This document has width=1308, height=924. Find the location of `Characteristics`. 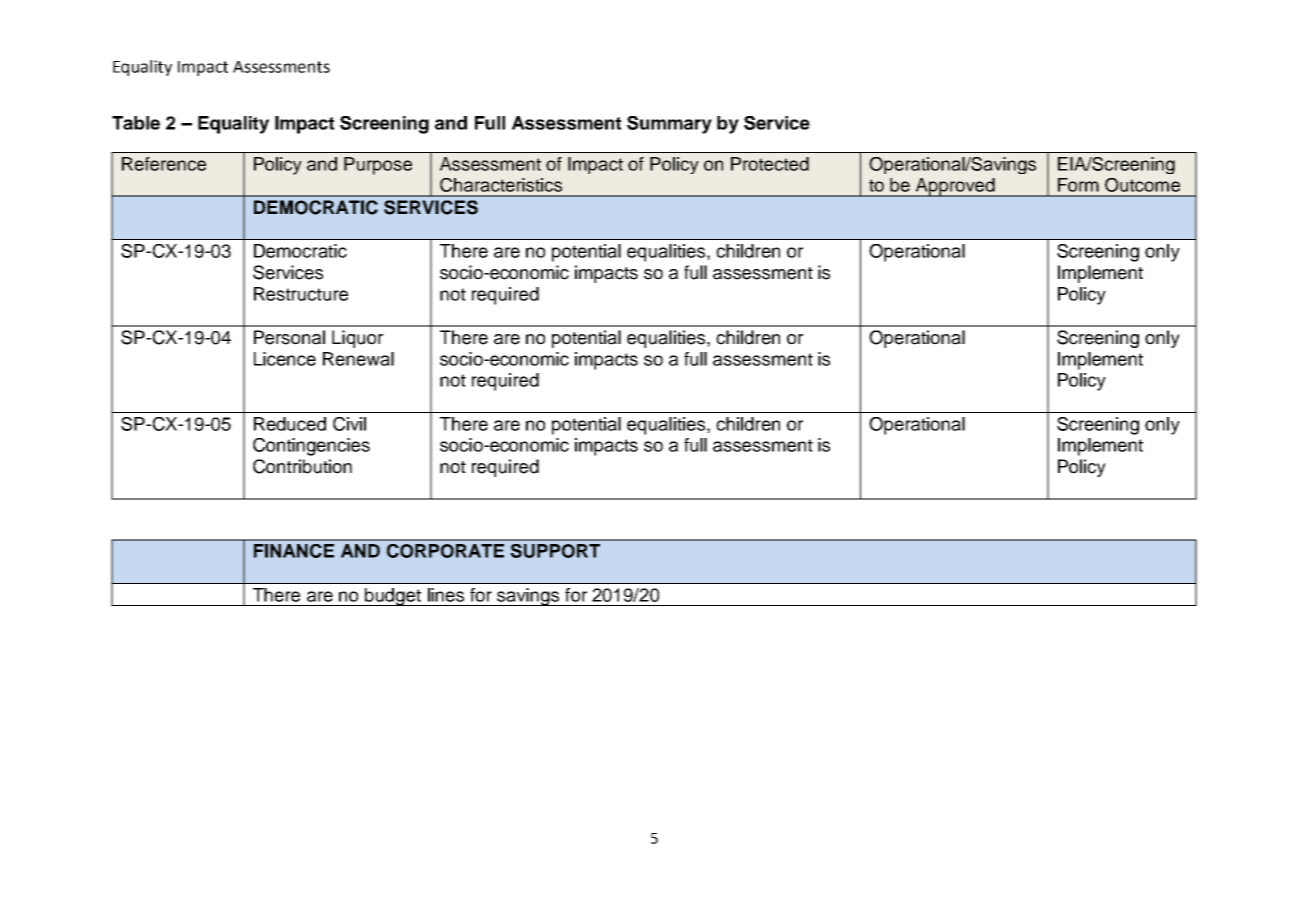

Characteristics is located at coordinates (501, 185).
